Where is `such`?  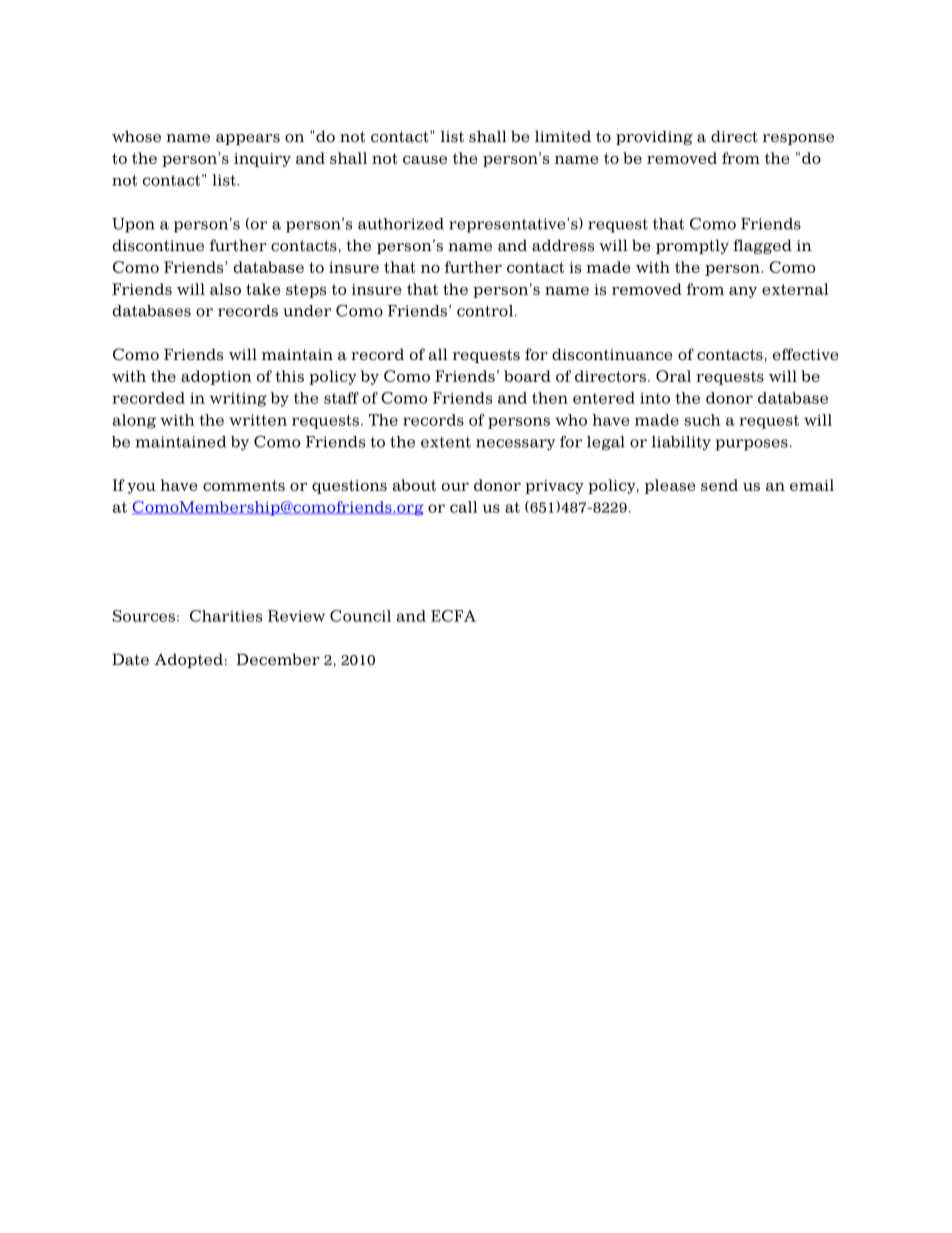 such is located at coordinates (703, 420).
